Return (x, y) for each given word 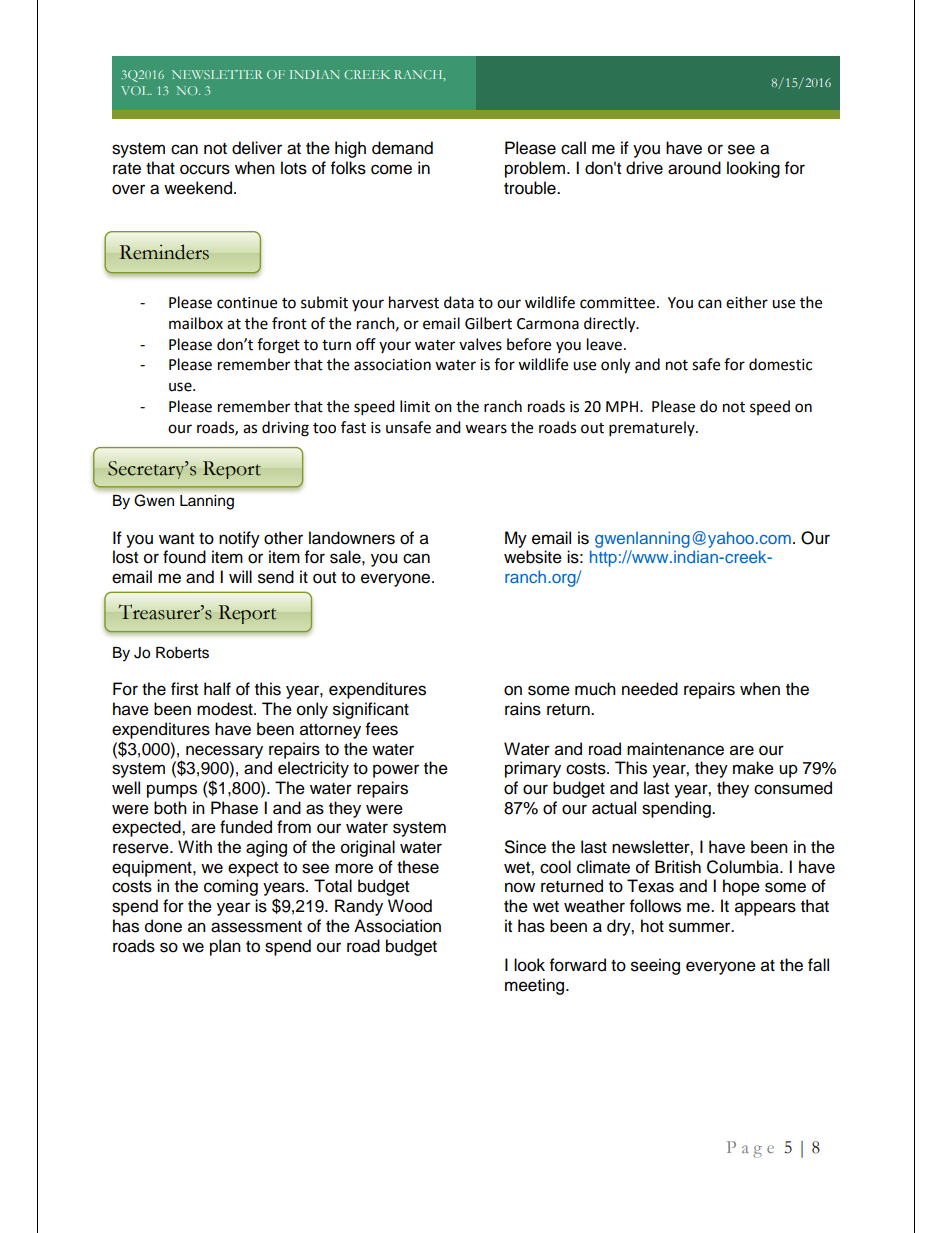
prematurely (653, 429)
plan (225, 947)
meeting (534, 986)
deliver (257, 148)
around (694, 168)
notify (239, 539)
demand (402, 148)
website (533, 557)
